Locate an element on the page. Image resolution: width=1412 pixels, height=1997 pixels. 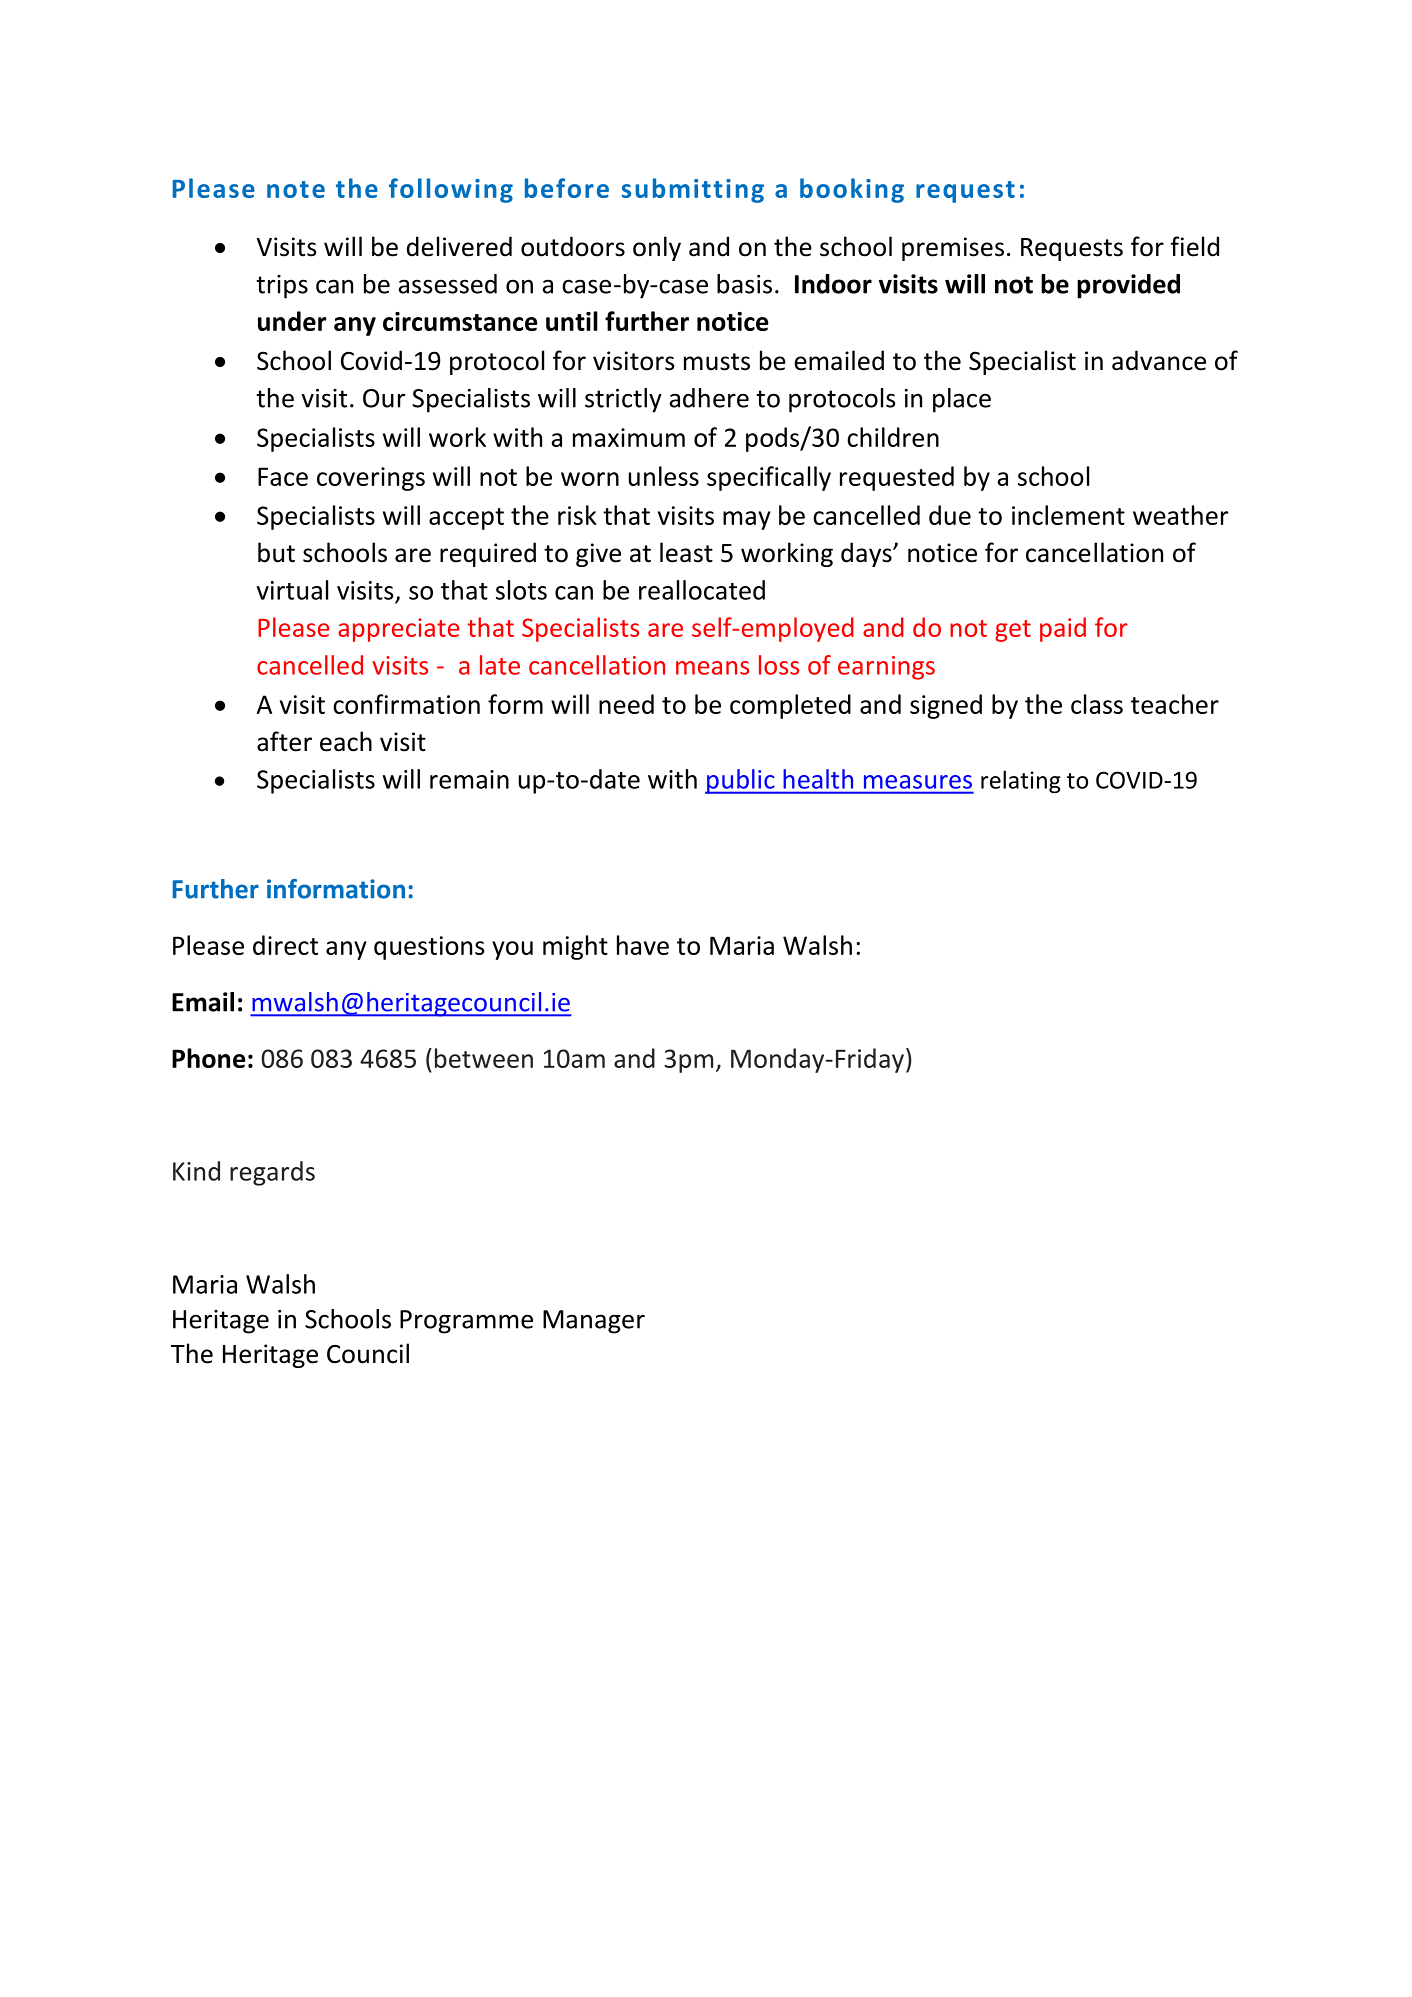
note is located at coordinates (296, 189).
